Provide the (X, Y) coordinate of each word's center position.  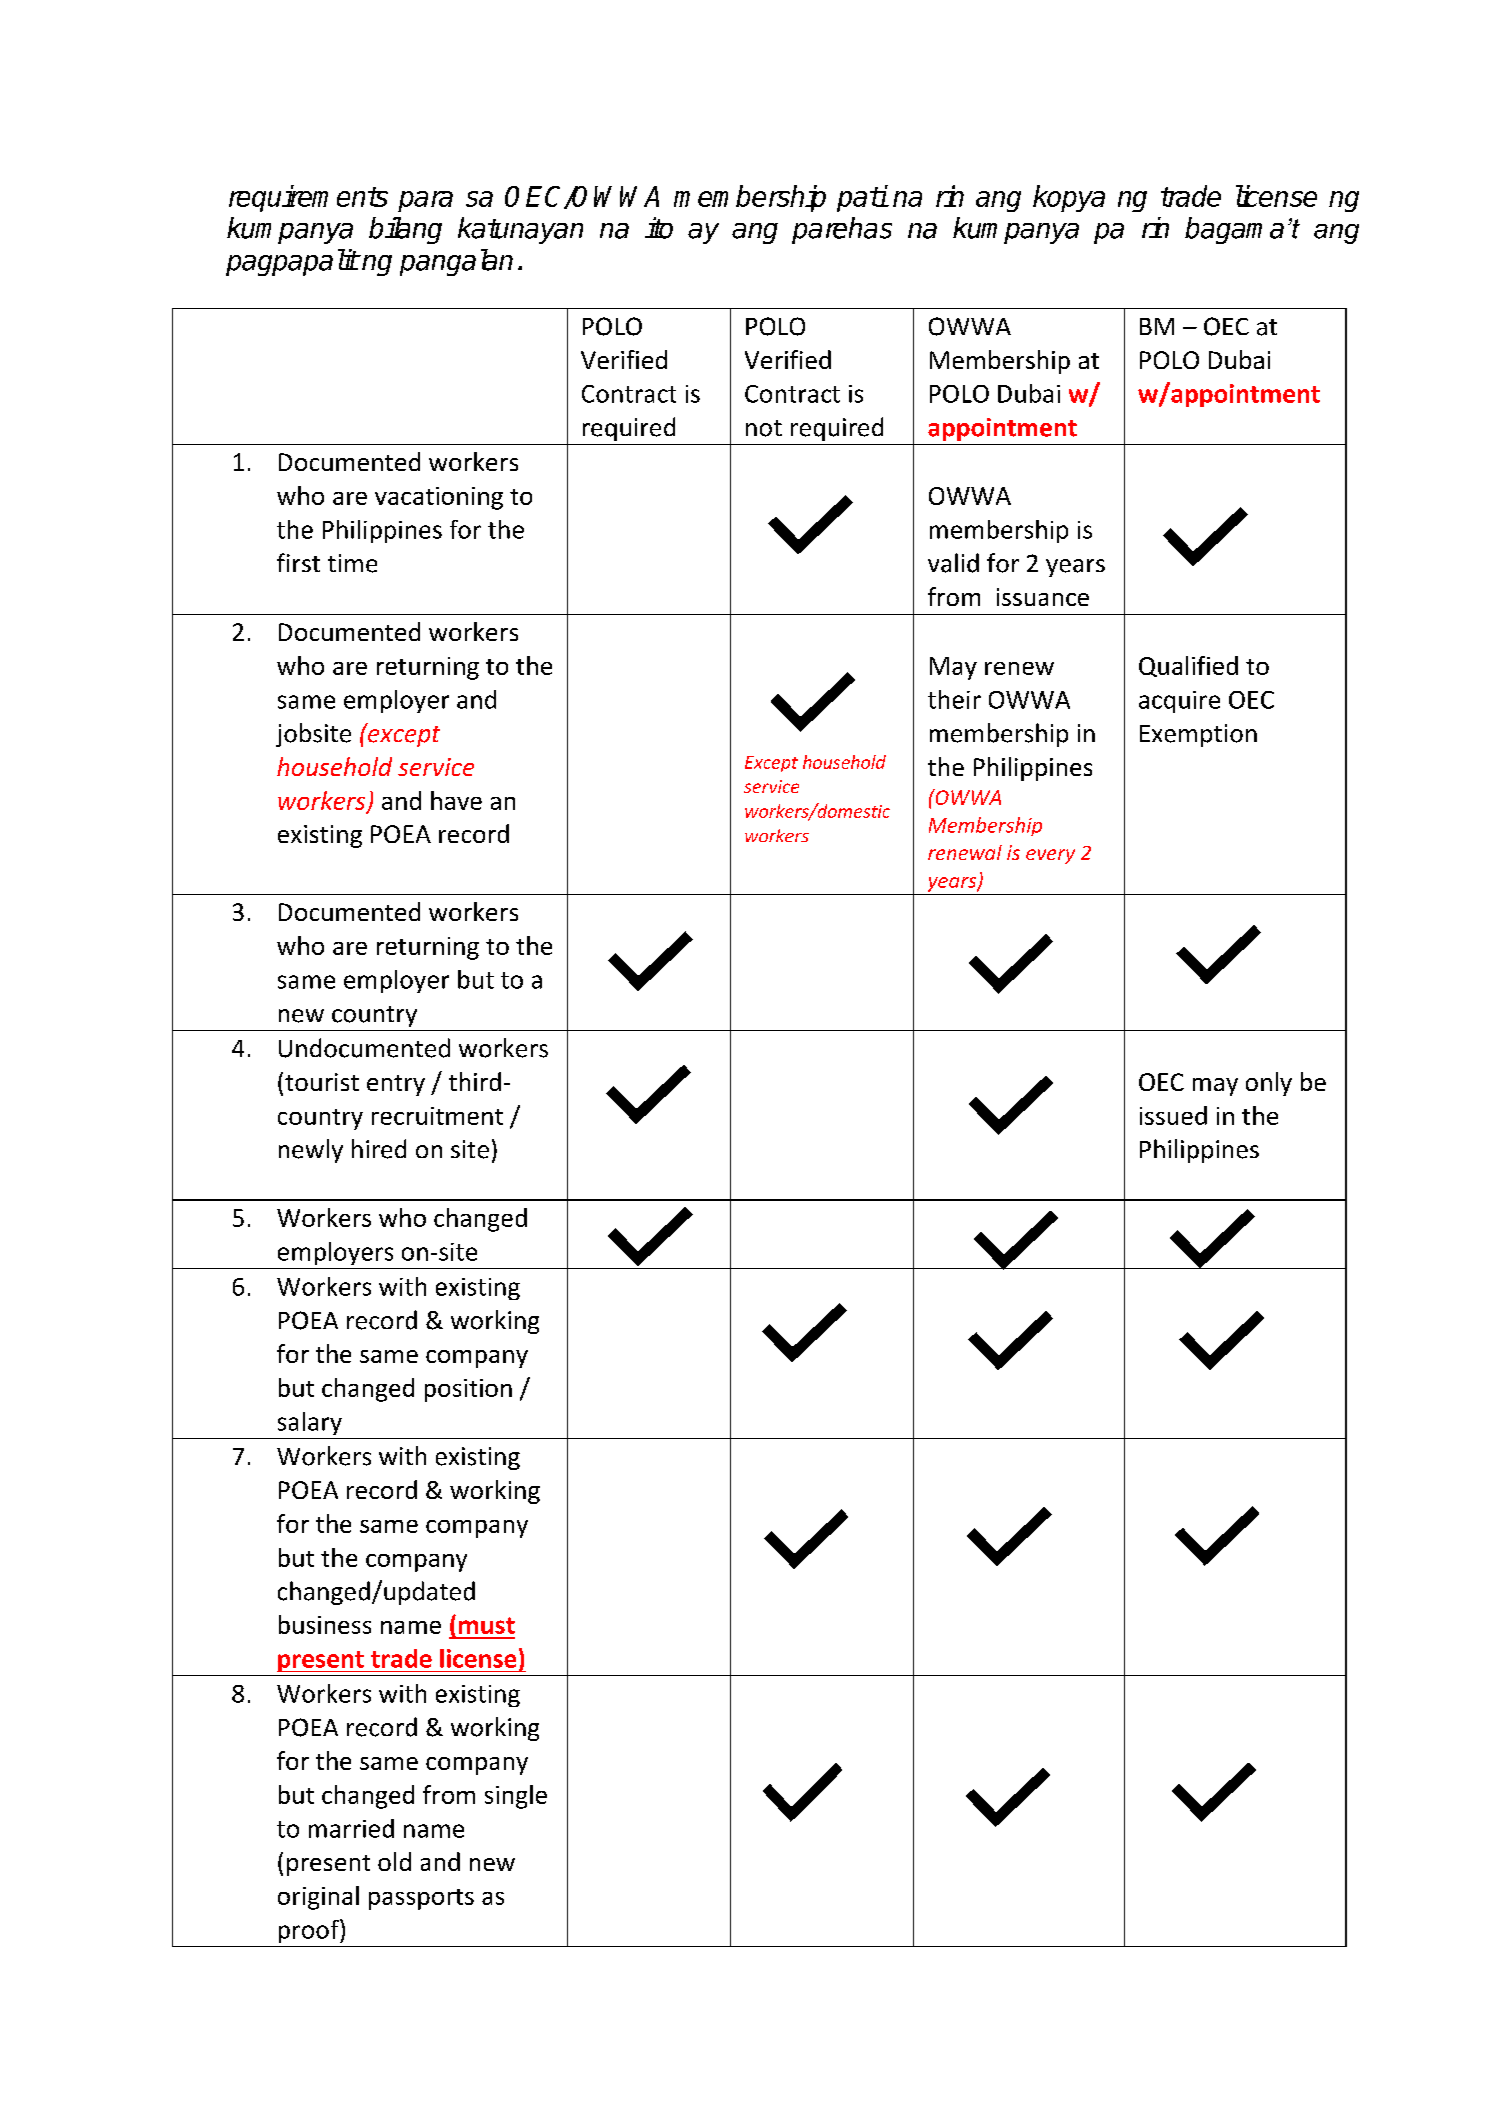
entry (396, 1085)
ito (659, 228)
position (468, 1390)
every (1050, 856)
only (1269, 1084)
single (516, 1797)
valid (953, 563)
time (352, 563)
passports (421, 1899)
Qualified (1188, 666)
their (954, 699)
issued (1173, 1115)
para (425, 201)
